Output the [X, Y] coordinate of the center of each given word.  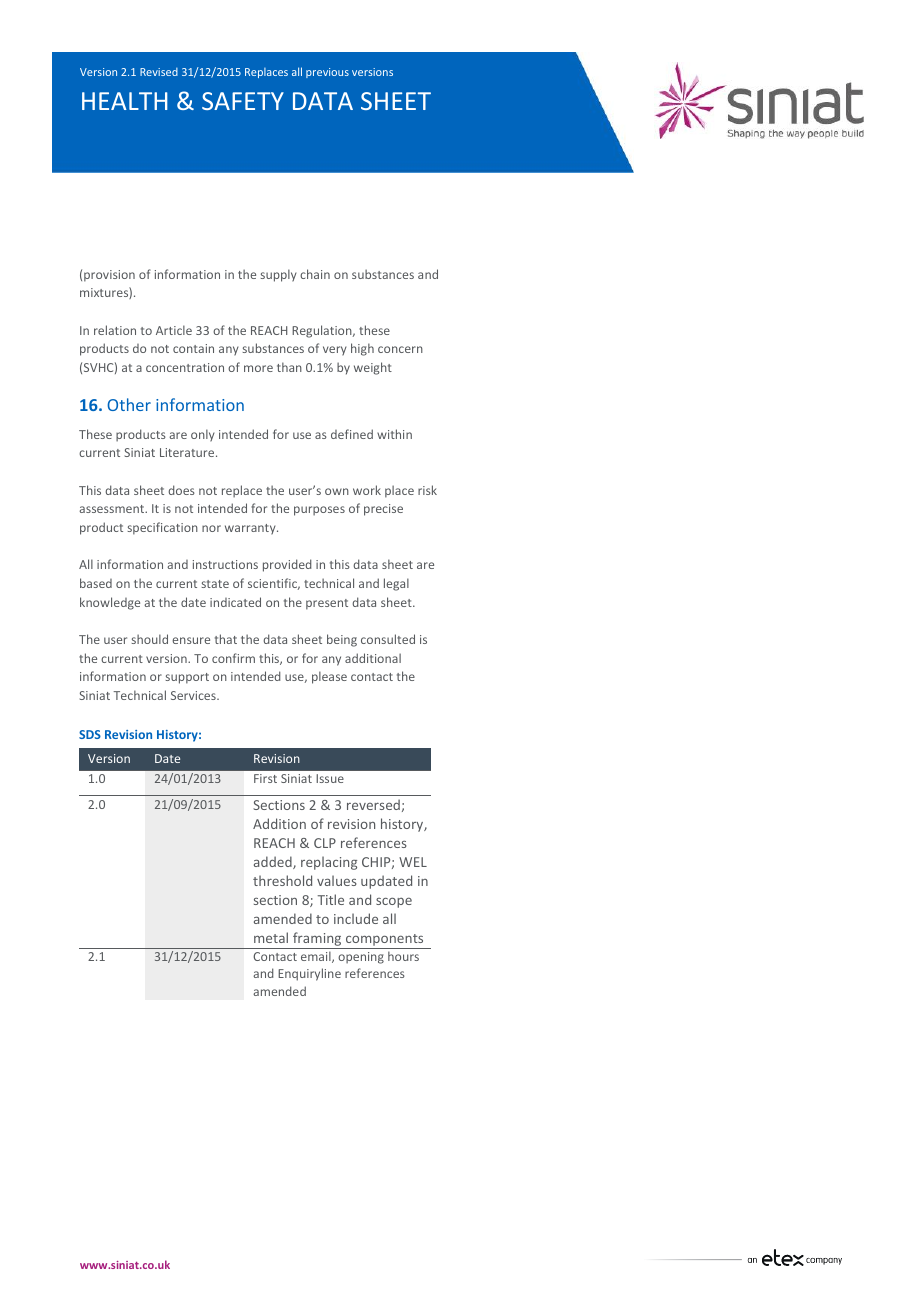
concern [400, 349]
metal [271, 937]
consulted [388, 639]
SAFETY [243, 101]
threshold [282, 880]
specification [162, 528]
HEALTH [125, 101]
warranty [251, 529]
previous [327, 73]
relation [115, 330]
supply [278, 275]
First [265, 778]
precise [383, 510]
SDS [90, 734]
